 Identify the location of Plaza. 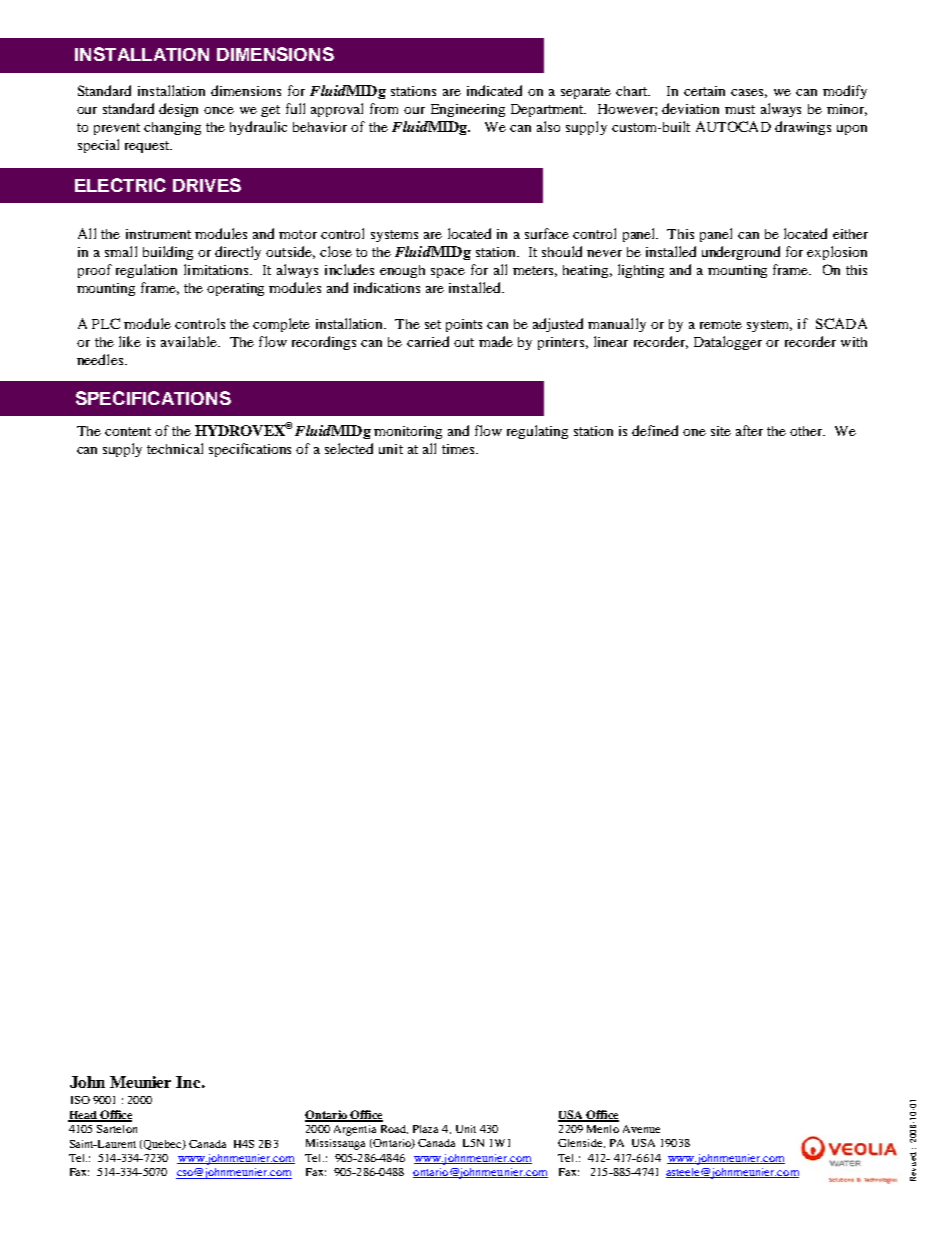
(425, 1129).
